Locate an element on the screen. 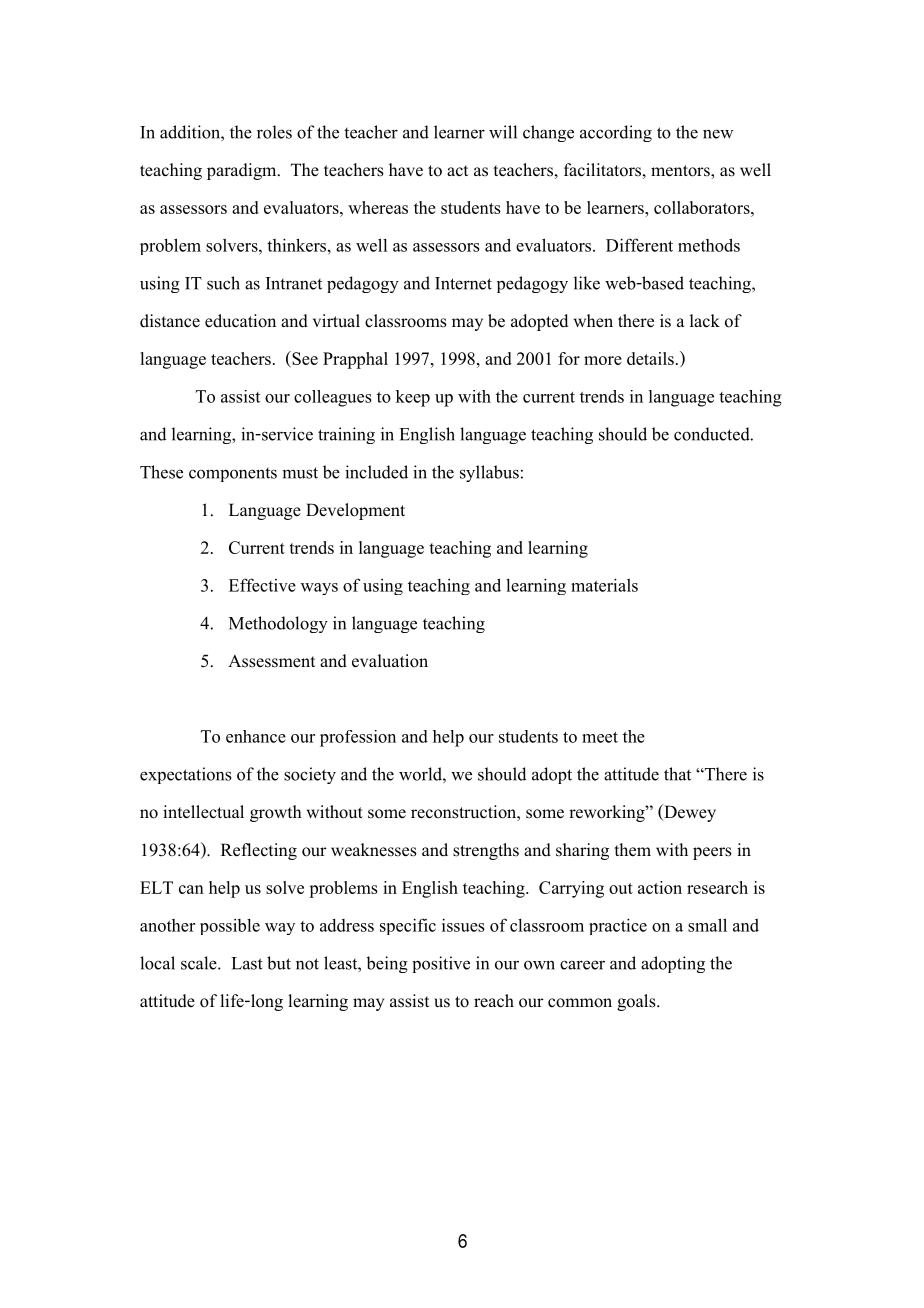  paradigm is located at coordinates (243, 171).
